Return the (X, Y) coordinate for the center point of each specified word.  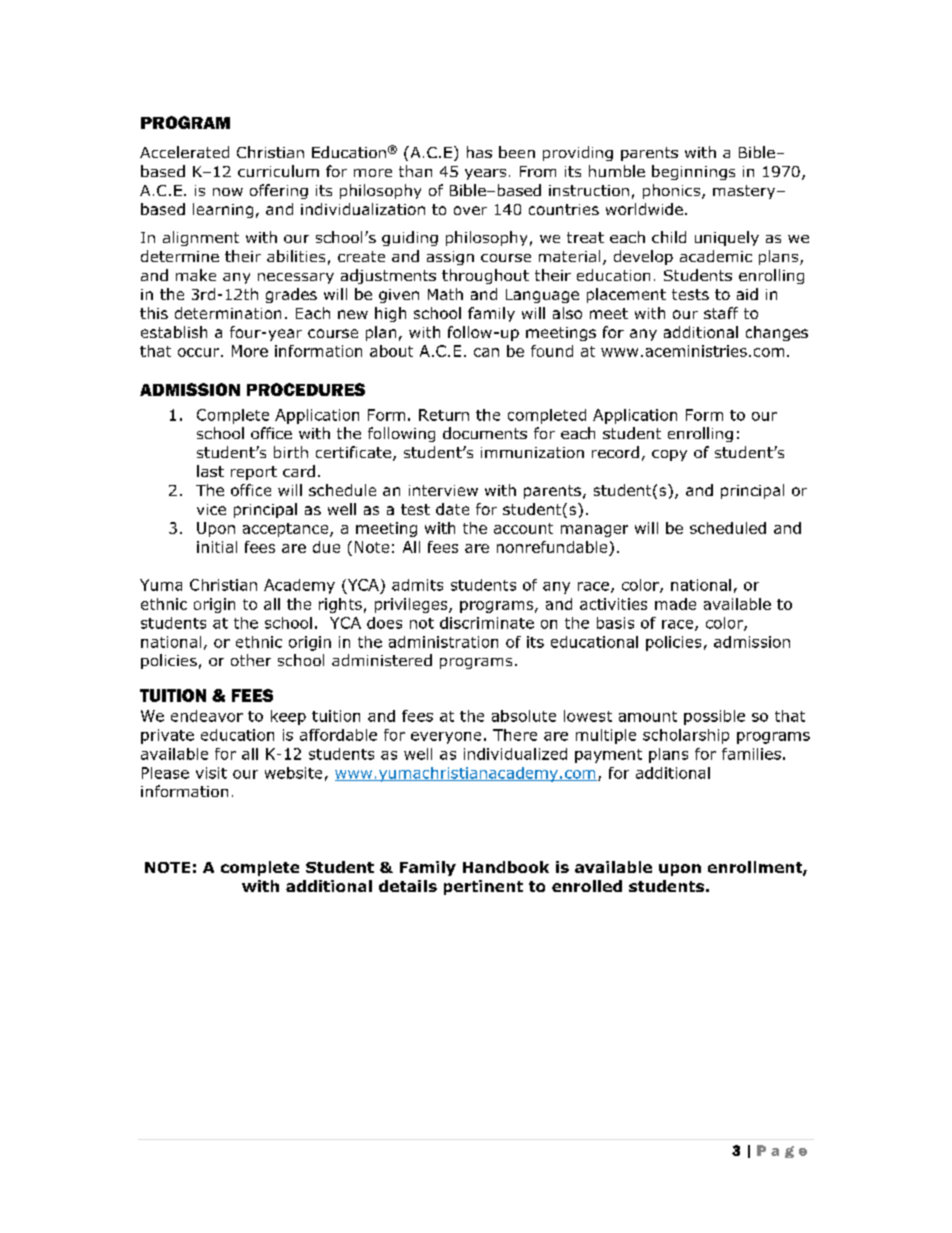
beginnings (693, 172)
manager (594, 531)
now (228, 192)
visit (211, 773)
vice (211, 509)
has (479, 152)
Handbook (506, 867)
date (452, 509)
